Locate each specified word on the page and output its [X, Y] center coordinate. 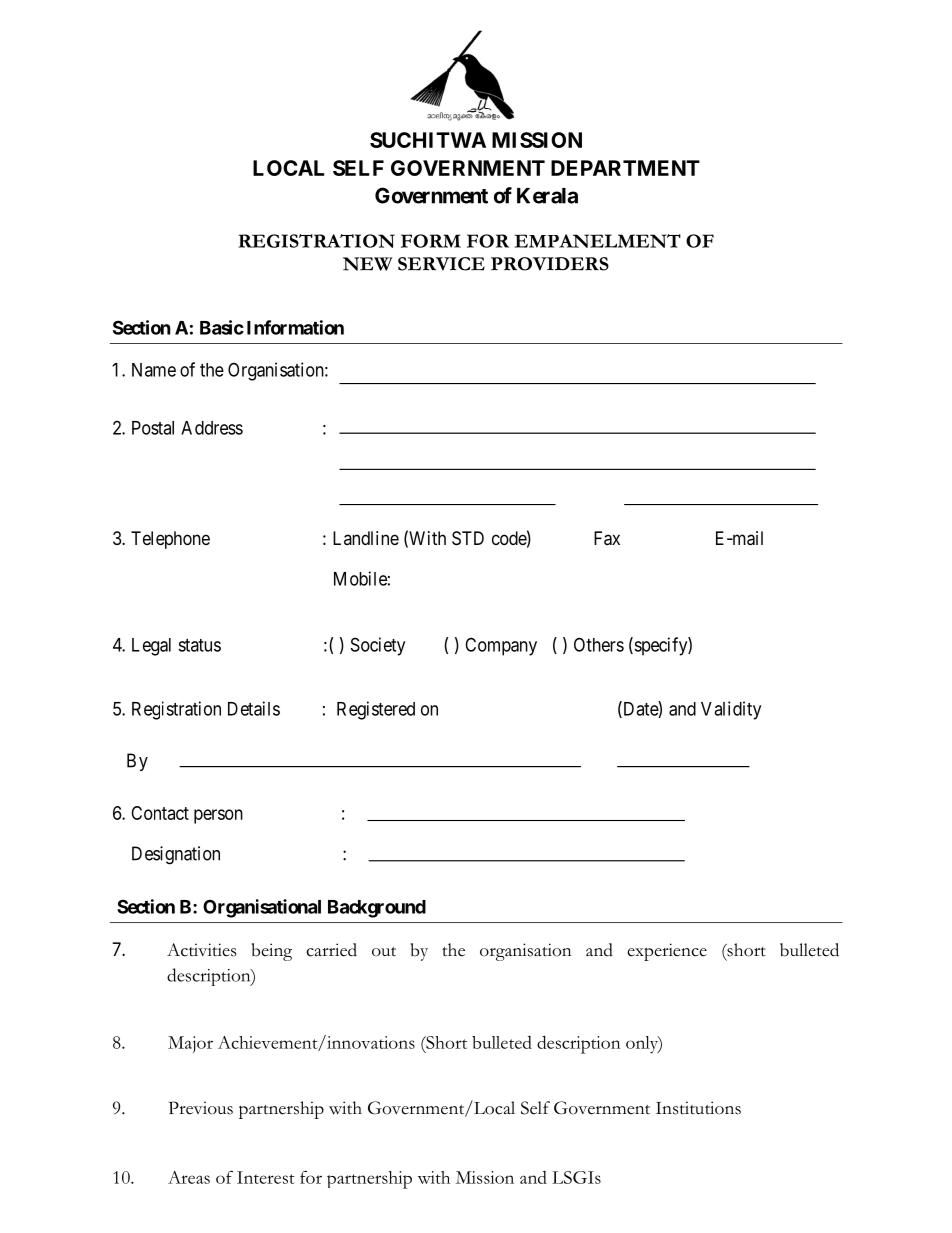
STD [468, 538]
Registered [376, 710]
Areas [189, 1177]
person [218, 816]
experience [667, 952]
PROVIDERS [550, 264]
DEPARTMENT [625, 168]
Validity [731, 710]
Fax [607, 538]
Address [212, 428]
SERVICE [441, 264]
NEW [367, 264]
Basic [222, 327]
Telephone [170, 540]
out [384, 952]
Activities [201, 950]
